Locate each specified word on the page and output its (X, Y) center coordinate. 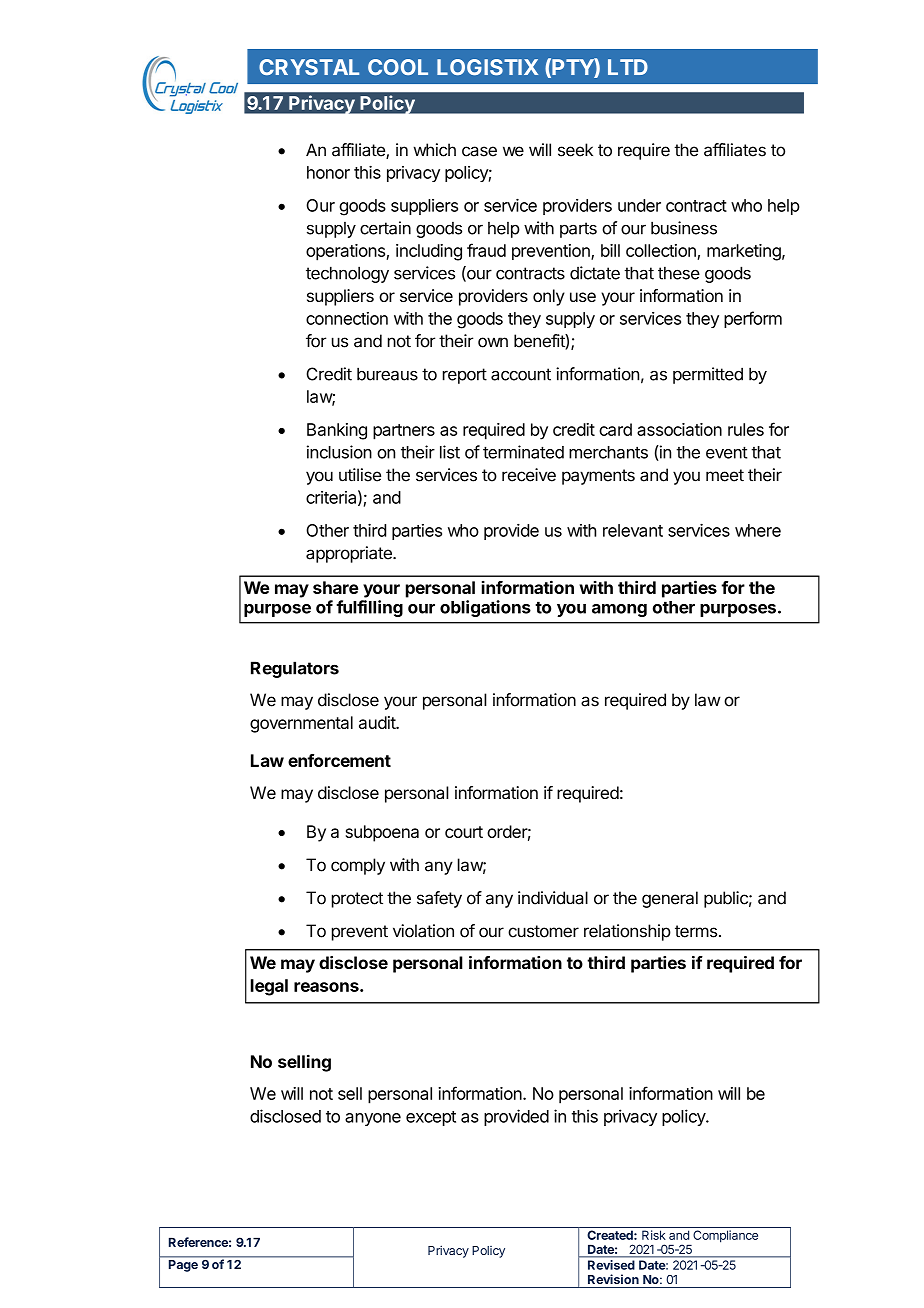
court (464, 832)
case (479, 151)
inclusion (339, 452)
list (450, 452)
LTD (628, 67)
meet (725, 475)
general (670, 899)
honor (328, 172)
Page (183, 1266)
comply (358, 866)
